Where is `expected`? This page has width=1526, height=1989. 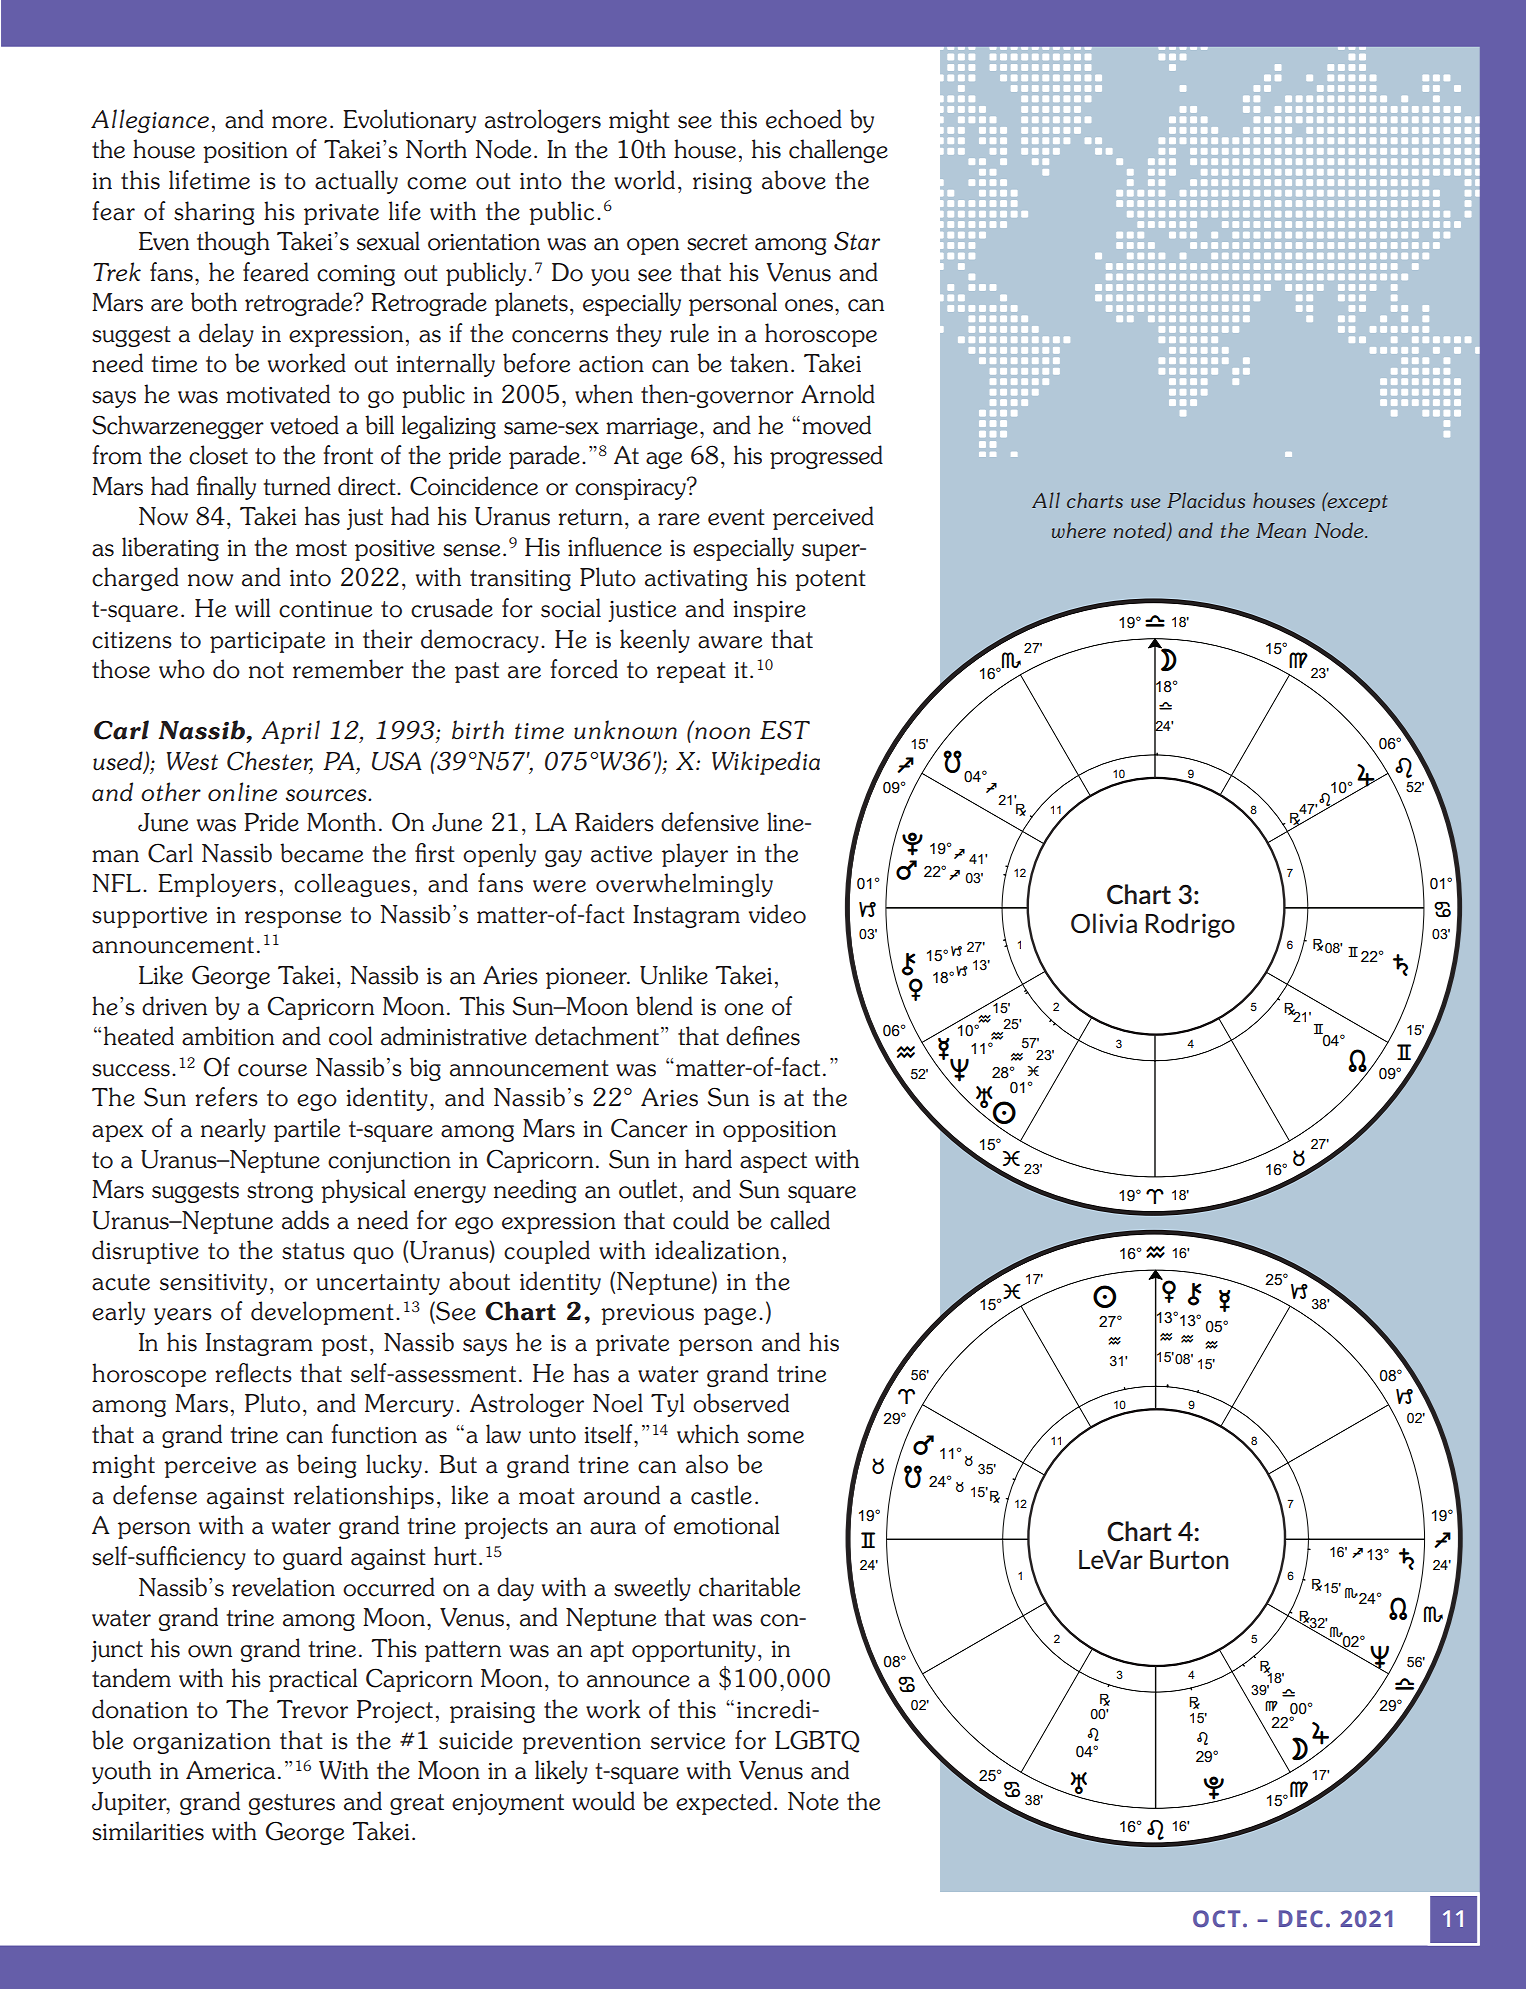
expected is located at coordinates (724, 1803).
